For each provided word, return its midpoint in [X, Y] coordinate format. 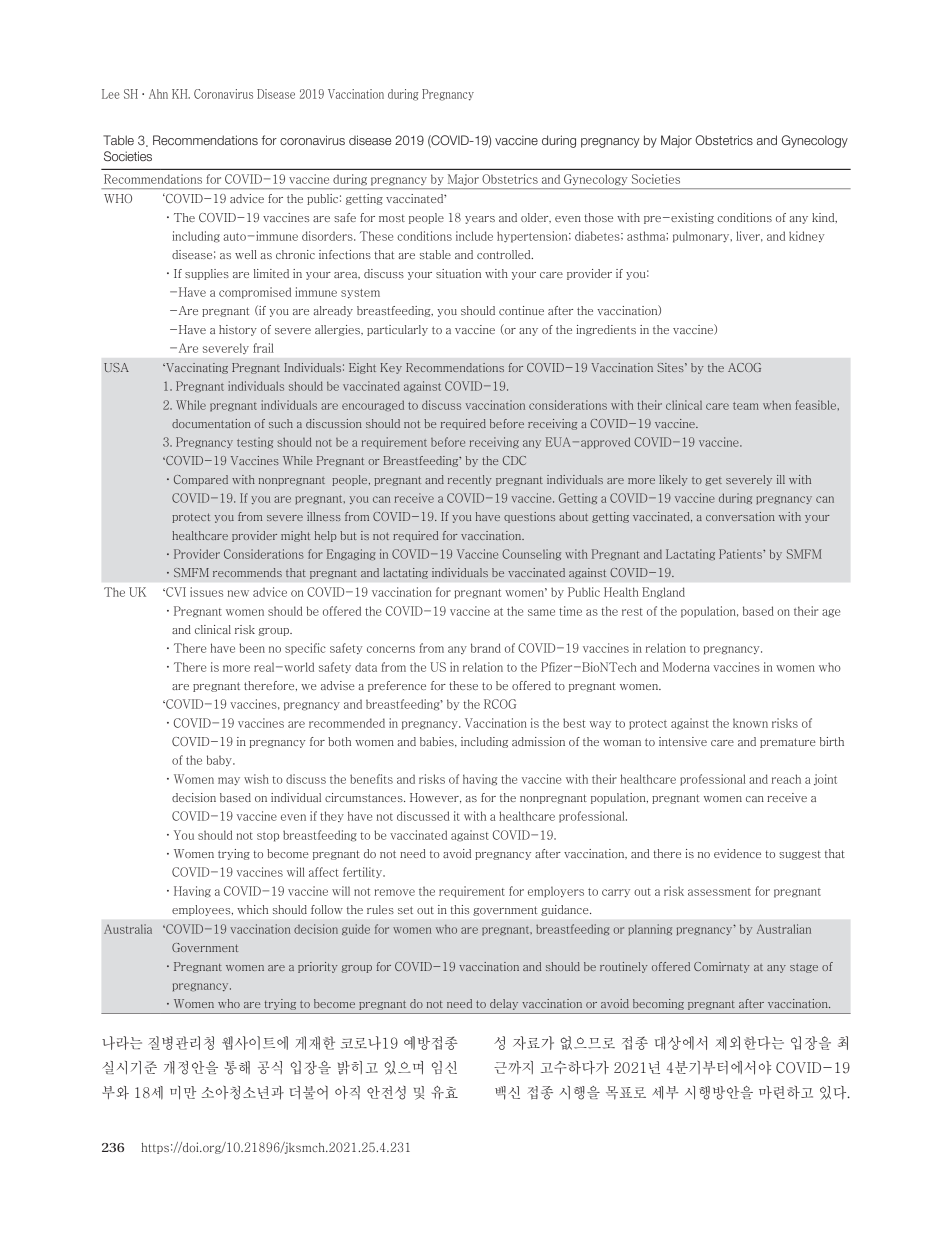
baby [220, 760]
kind [824, 218]
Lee [111, 94]
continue [521, 310]
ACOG [744, 367]
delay [504, 1004]
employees [202, 910]
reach [786, 779]
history [238, 330]
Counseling [531, 554]
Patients [741, 554]
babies [438, 742]
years [480, 220]
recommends [247, 572]
